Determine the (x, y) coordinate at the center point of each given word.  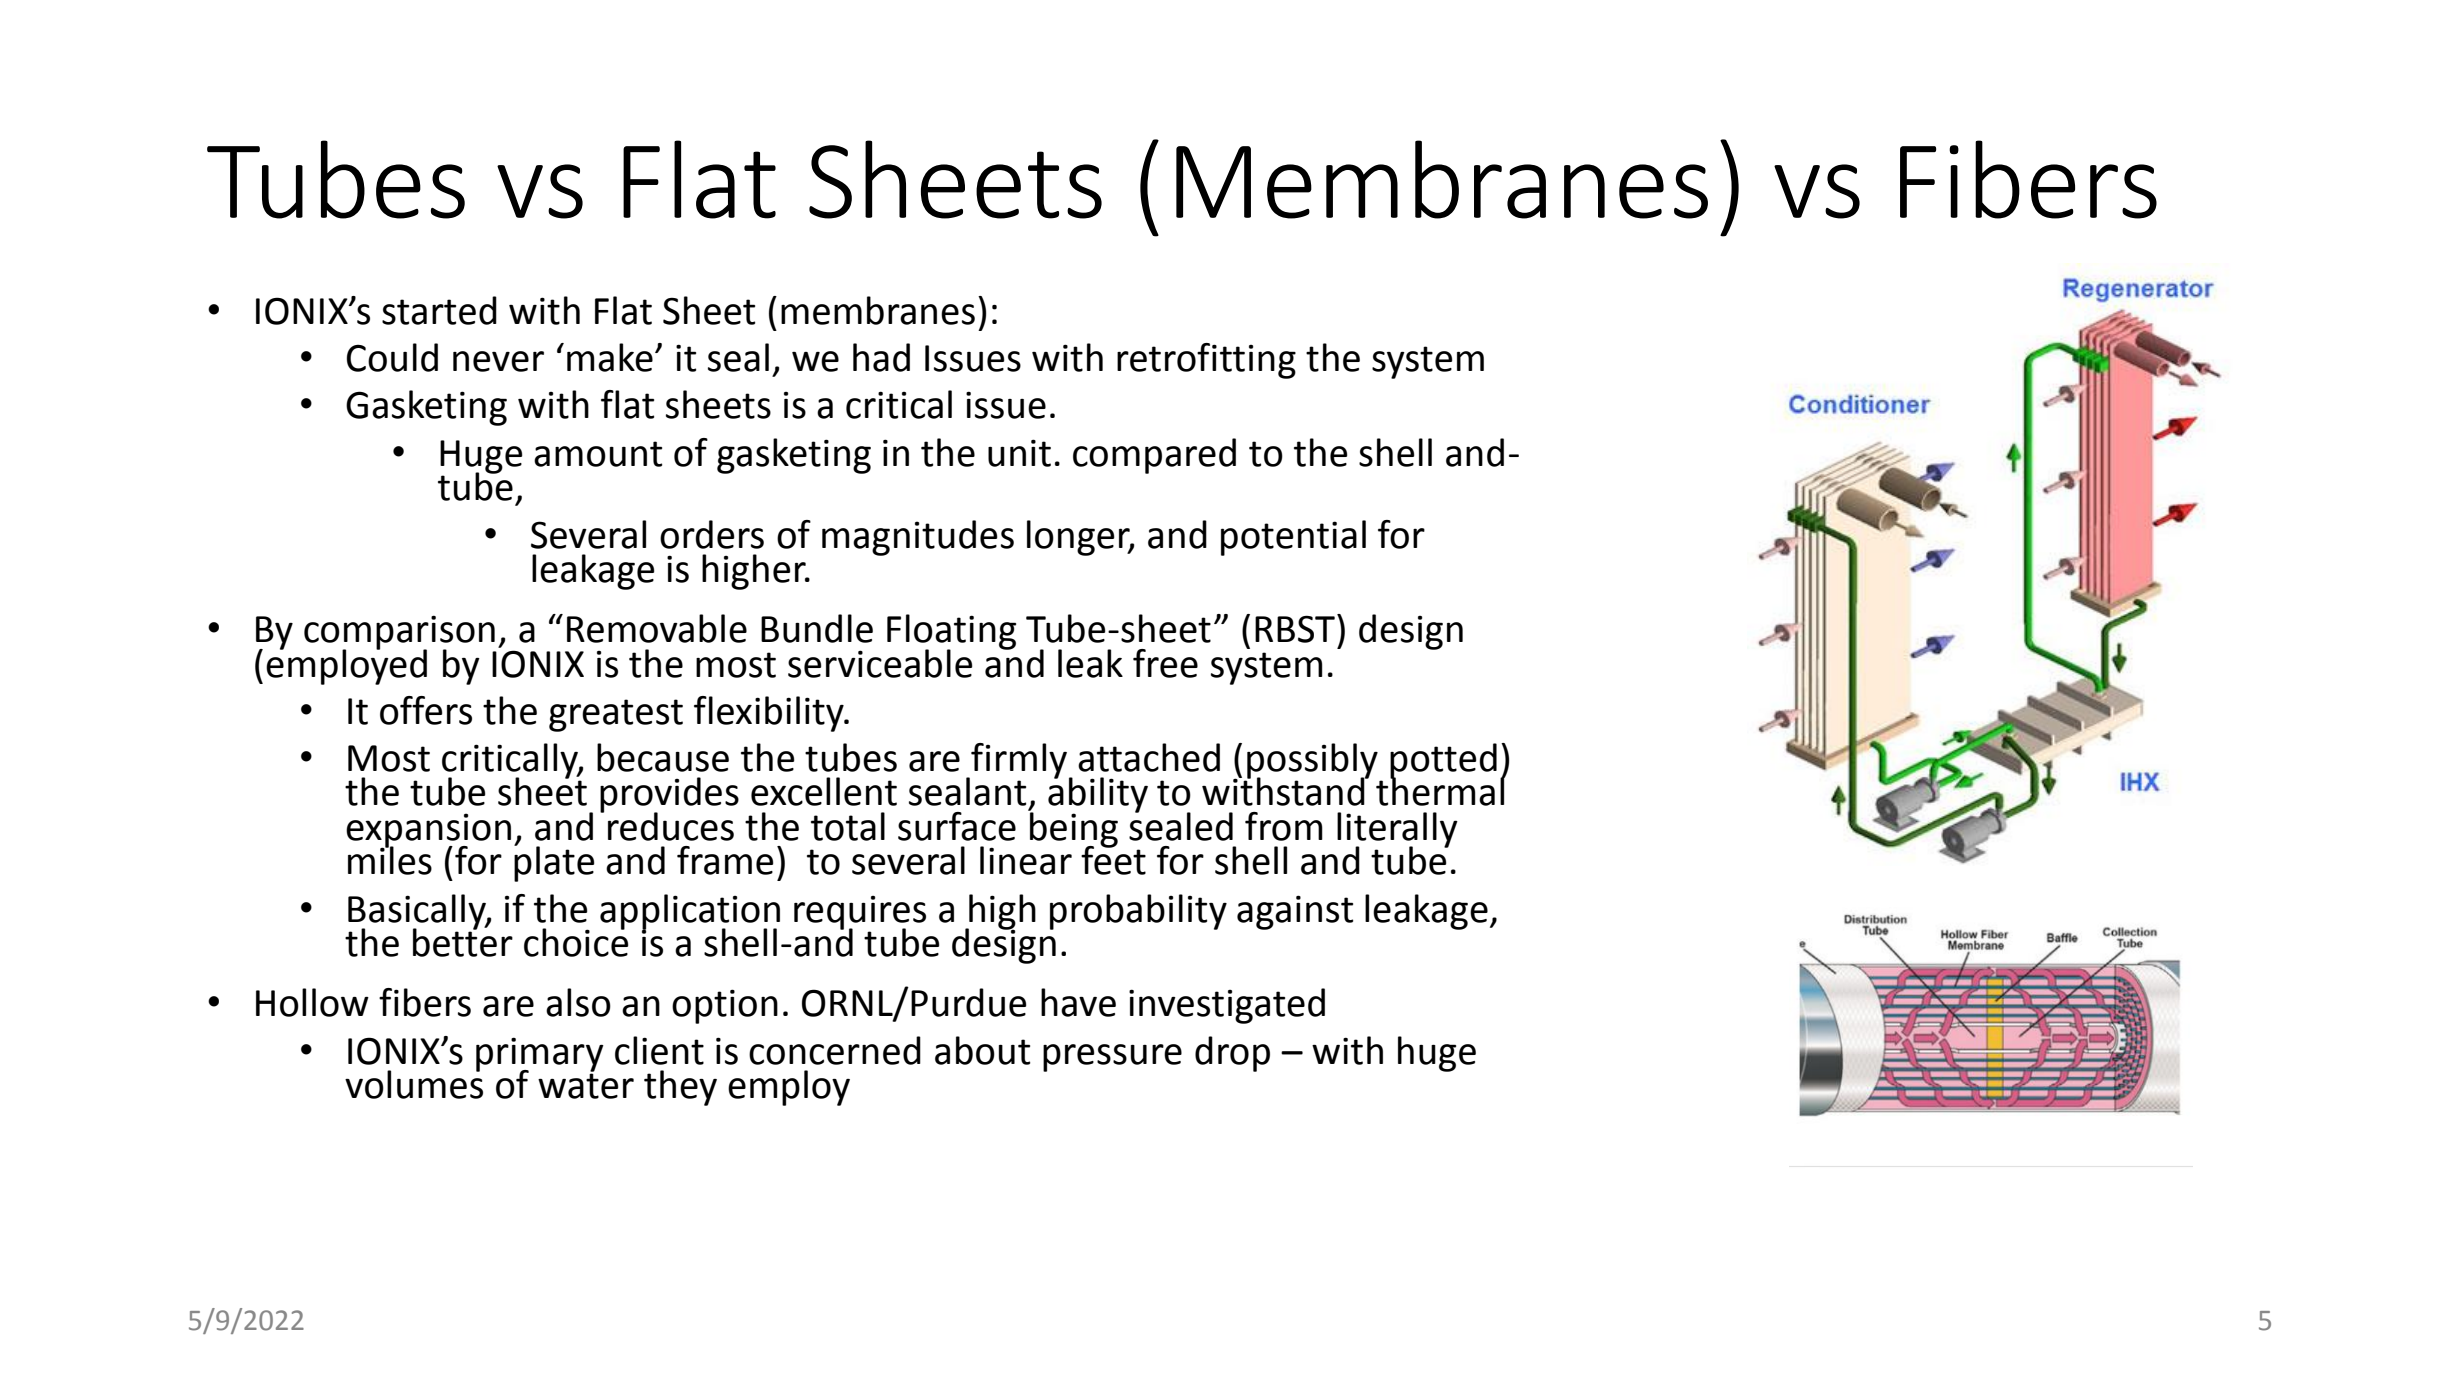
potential (1293, 538)
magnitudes (918, 538)
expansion (428, 831)
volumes (414, 1083)
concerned (835, 1050)
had (881, 357)
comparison (400, 633)
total (848, 826)
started (439, 310)
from (1284, 826)
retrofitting (1206, 361)
